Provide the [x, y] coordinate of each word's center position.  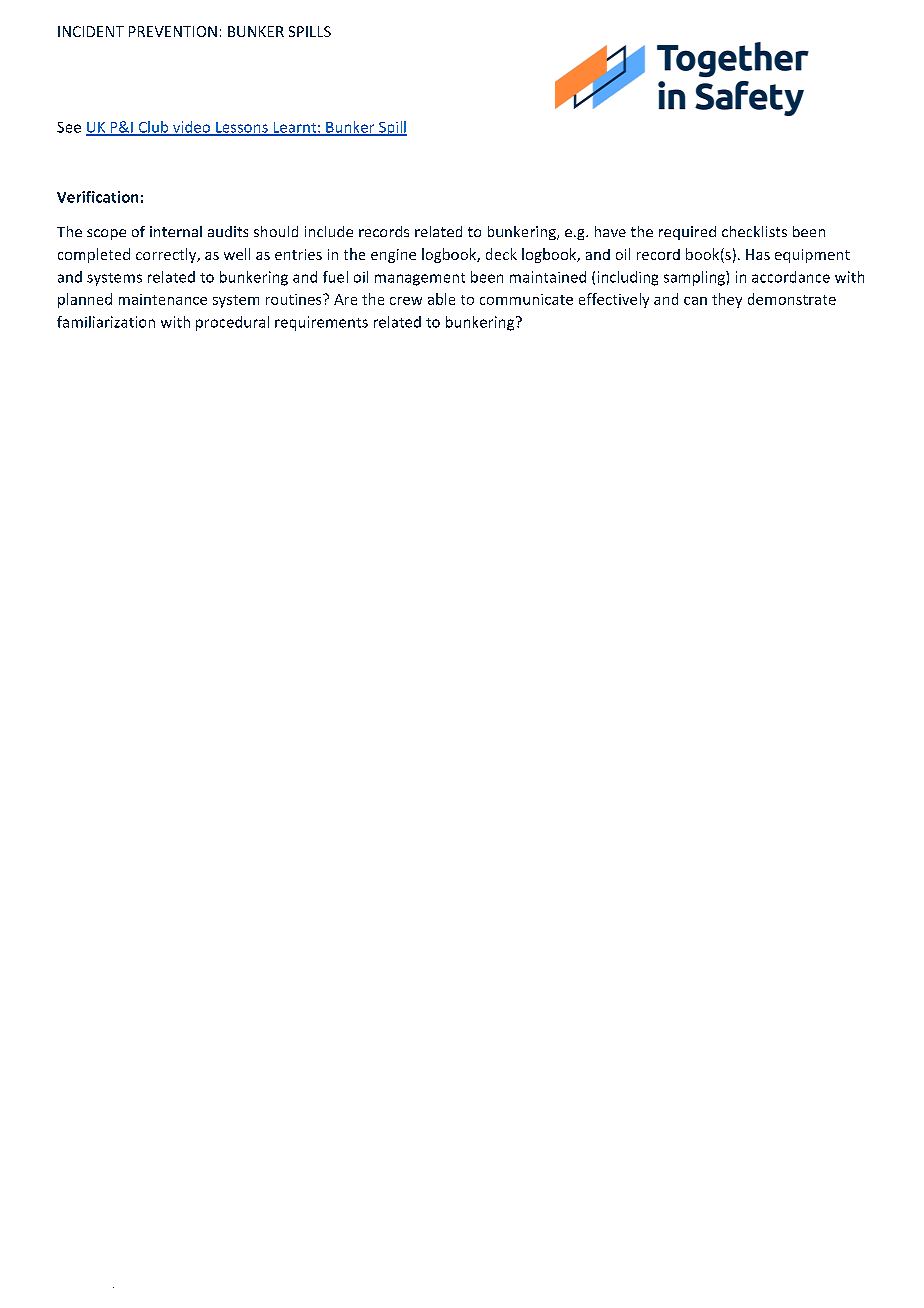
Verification [97, 197]
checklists [754, 231]
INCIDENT [91, 31]
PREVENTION [173, 31]
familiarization [106, 322]
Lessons [242, 128]
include [329, 231]
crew [406, 301]
